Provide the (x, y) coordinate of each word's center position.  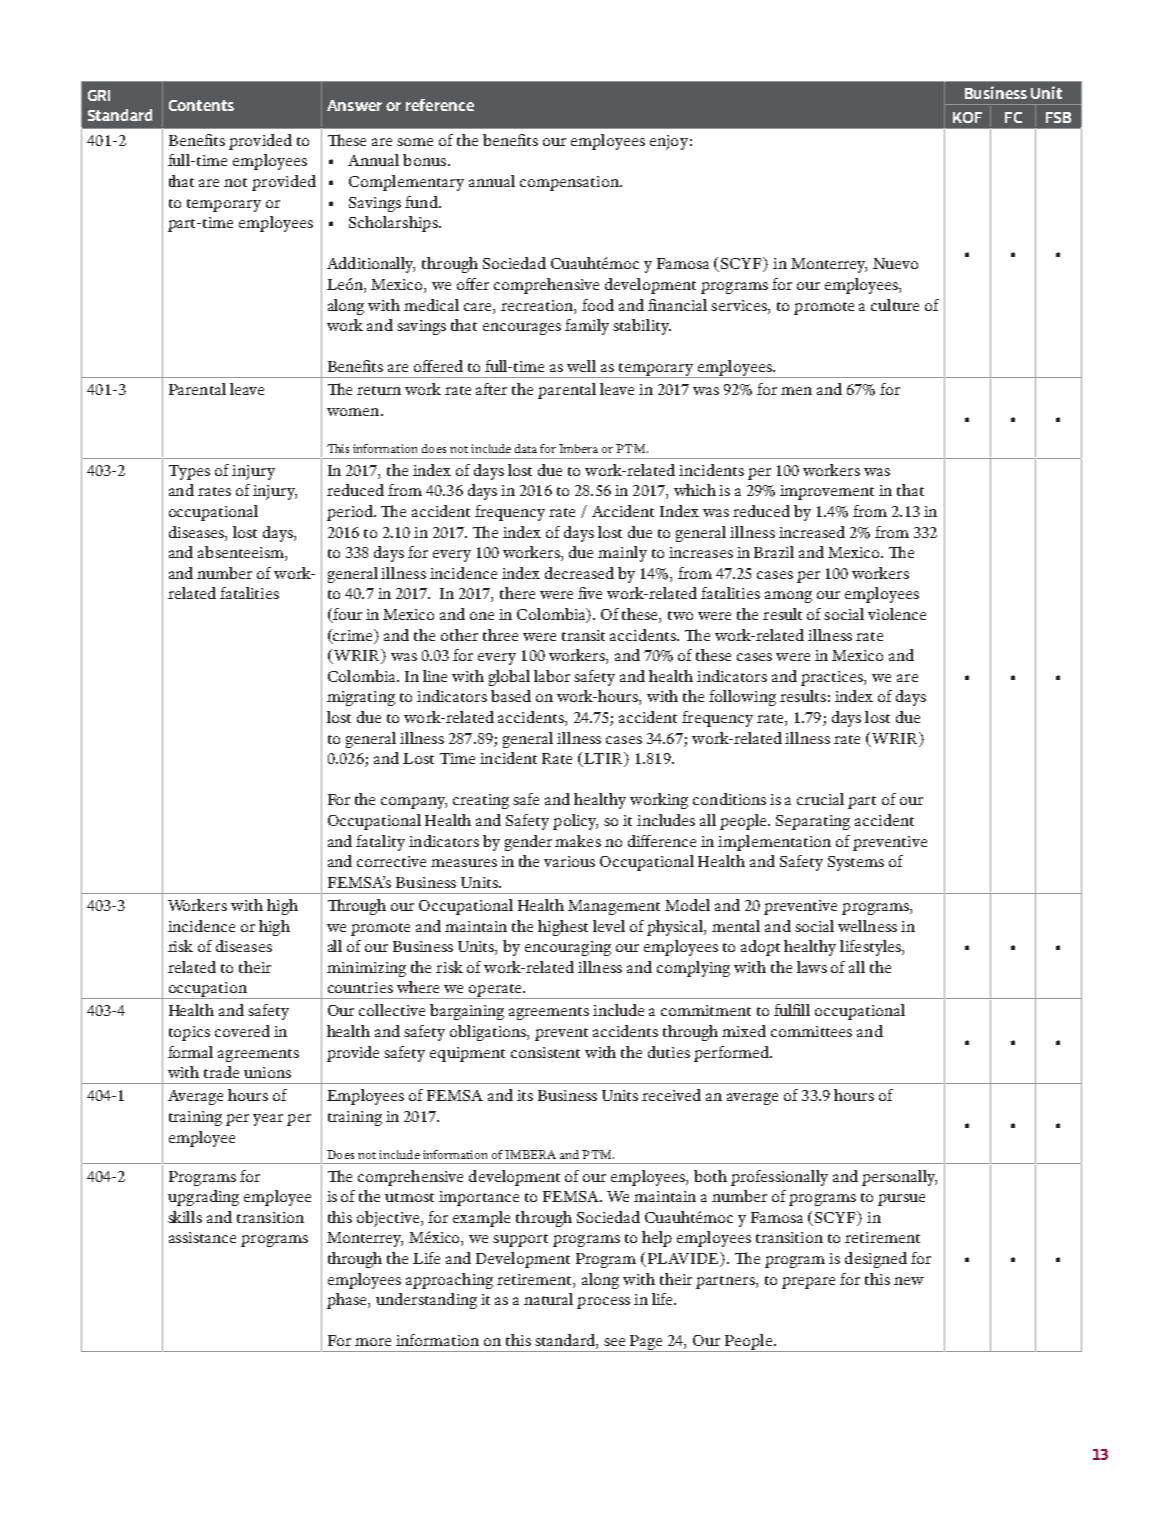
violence (897, 614)
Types (189, 472)
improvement (827, 492)
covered (242, 1031)
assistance (202, 1237)
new (909, 1281)
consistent (545, 1052)
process (603, 1303)
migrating (361, 698)
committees (811, 1031)
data (526, 448)
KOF (967, 117)
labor (552, 676)
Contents (201, 105)
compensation (570, 183)
